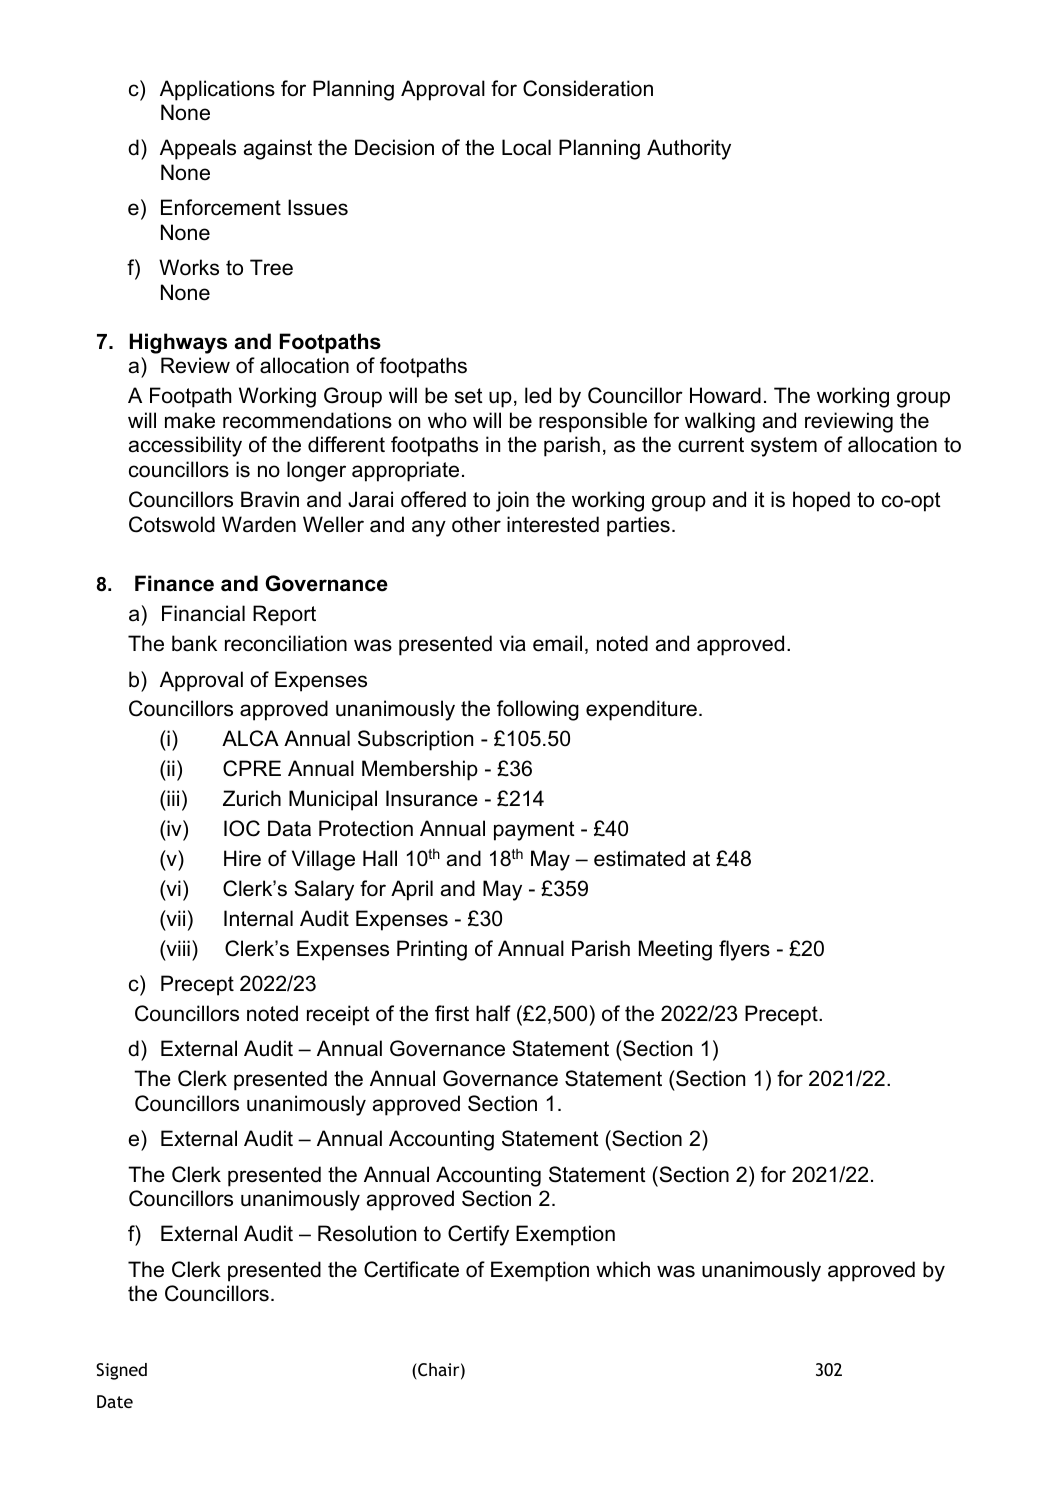  Describe the element at coordinates (744, 950) in the image. I see `flyers` at that location.
